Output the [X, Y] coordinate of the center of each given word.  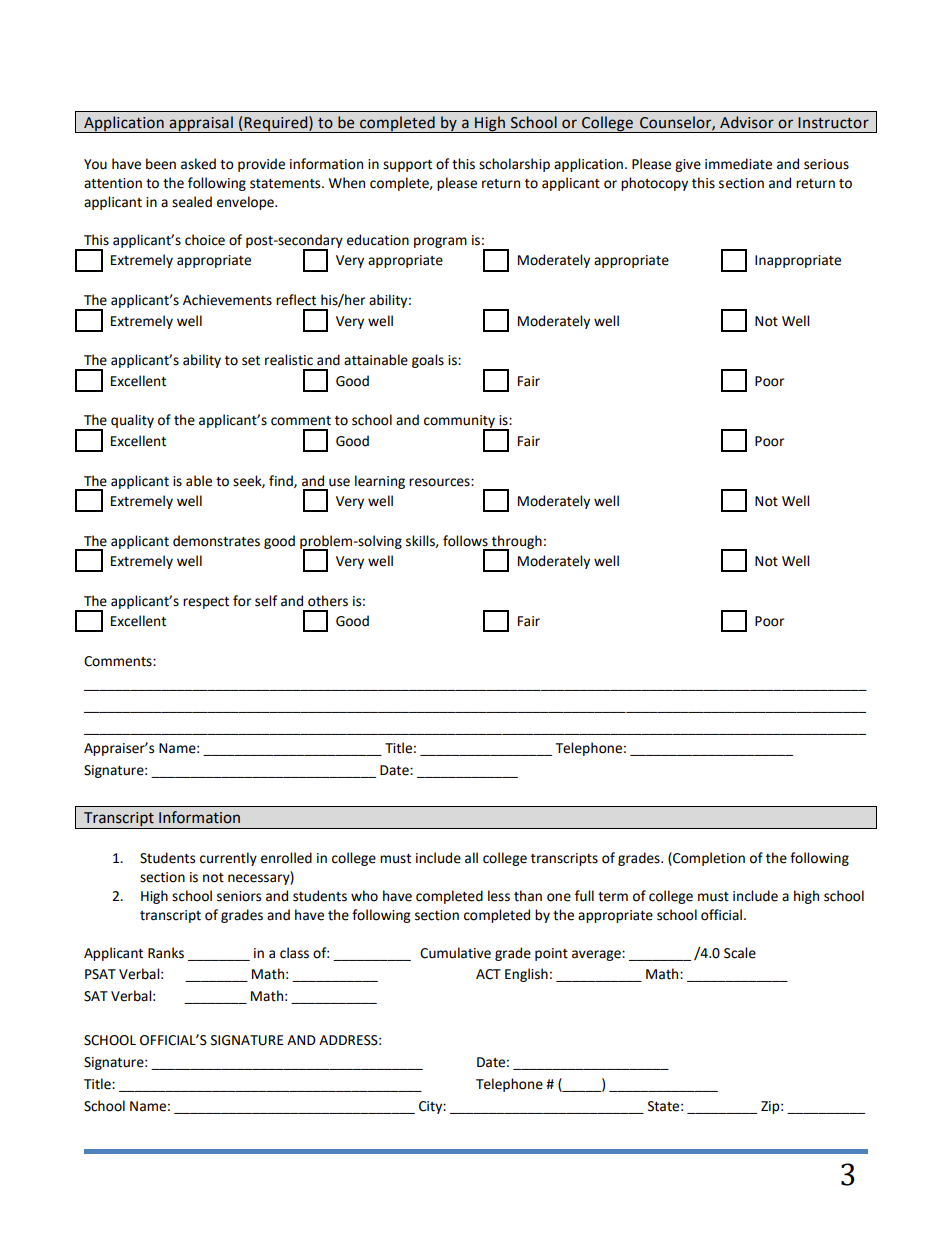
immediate [738, 164]
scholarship [514, 165]
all [471, 858]
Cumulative [455, 953]
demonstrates [216, 541]
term [613, 897]
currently [228, 859]
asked [198, 164]
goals [428, 361]
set [251, 361]
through [516, 543]
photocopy [654, 184]
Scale [740, 953]
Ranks [166, 953]
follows [465, 541]
